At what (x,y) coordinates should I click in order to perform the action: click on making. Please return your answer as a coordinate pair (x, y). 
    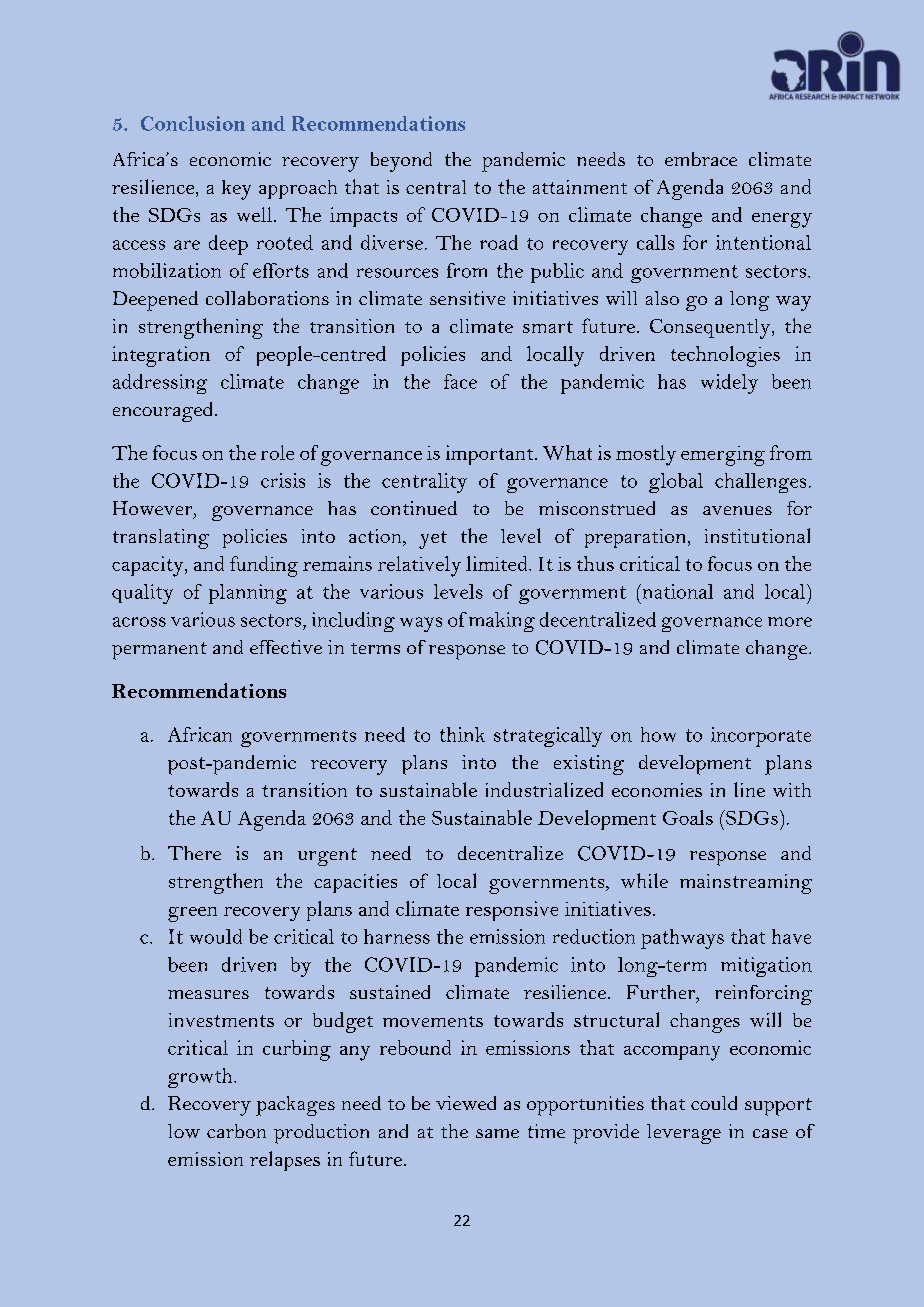
    Looking at the image, I should click on (502, 622).
